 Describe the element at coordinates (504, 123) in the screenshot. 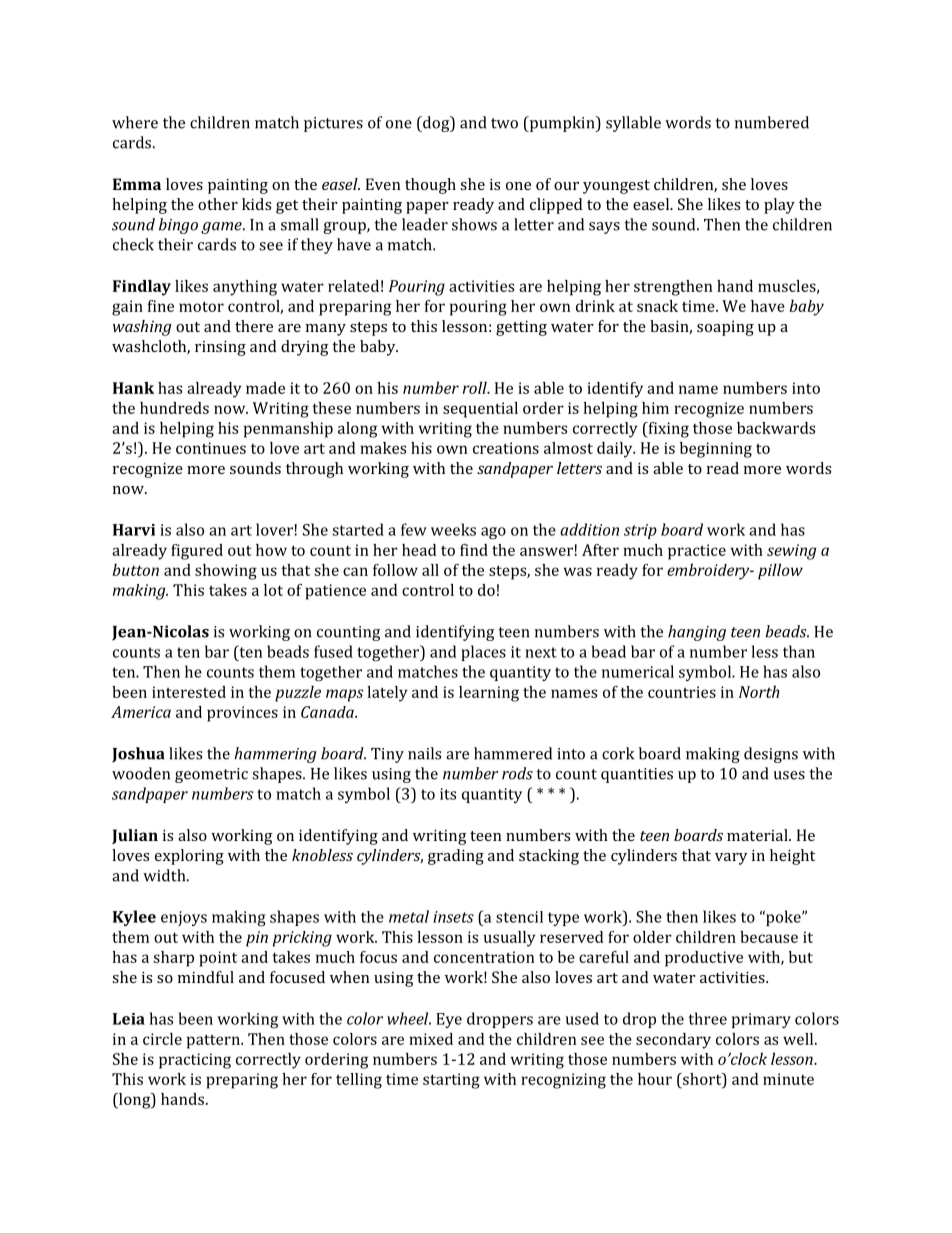

I see `two` at that location.
